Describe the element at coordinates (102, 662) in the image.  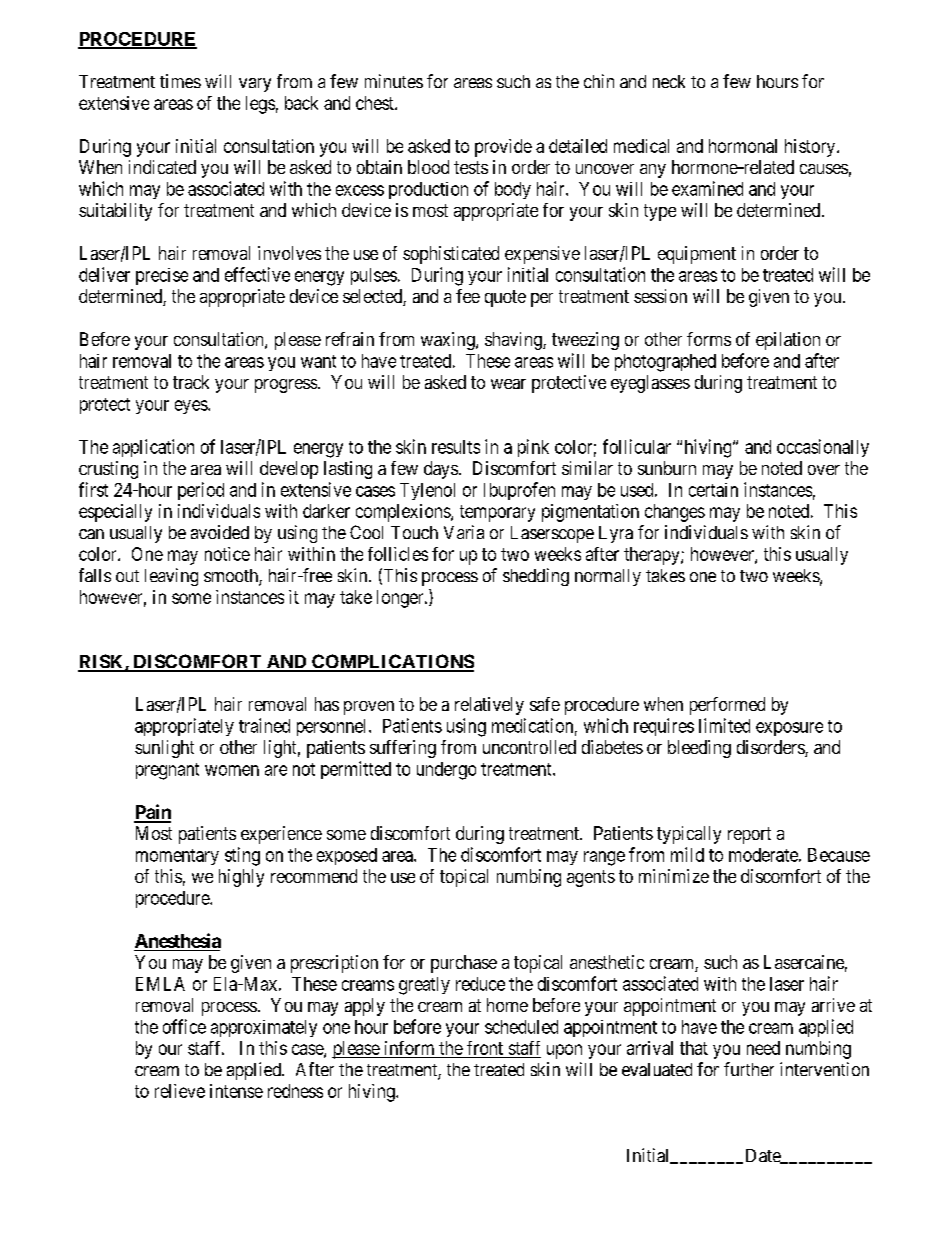
I see `RISK` at that location.
